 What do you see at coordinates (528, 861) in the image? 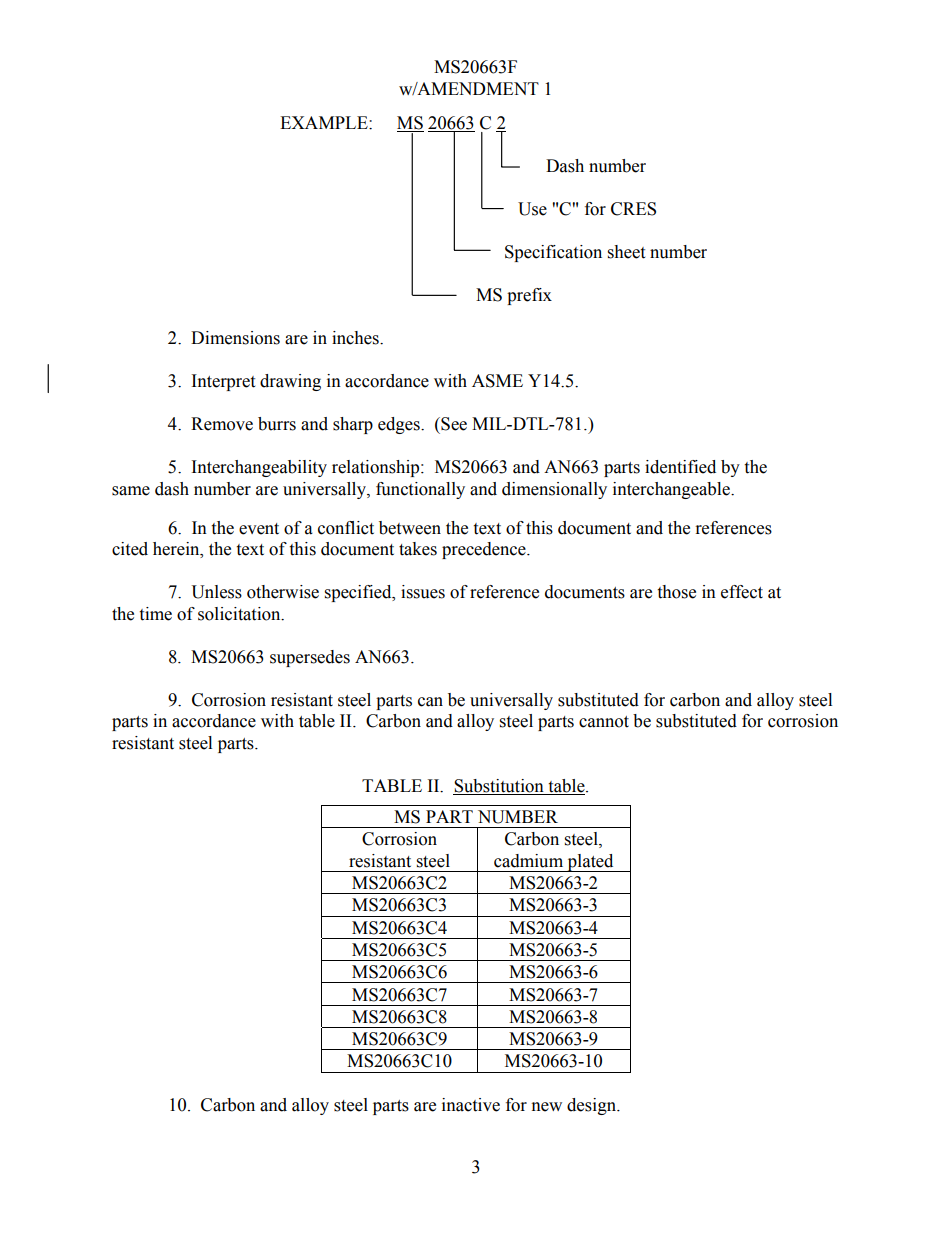
I see `cadmium` at bounding box center [528, 861].
